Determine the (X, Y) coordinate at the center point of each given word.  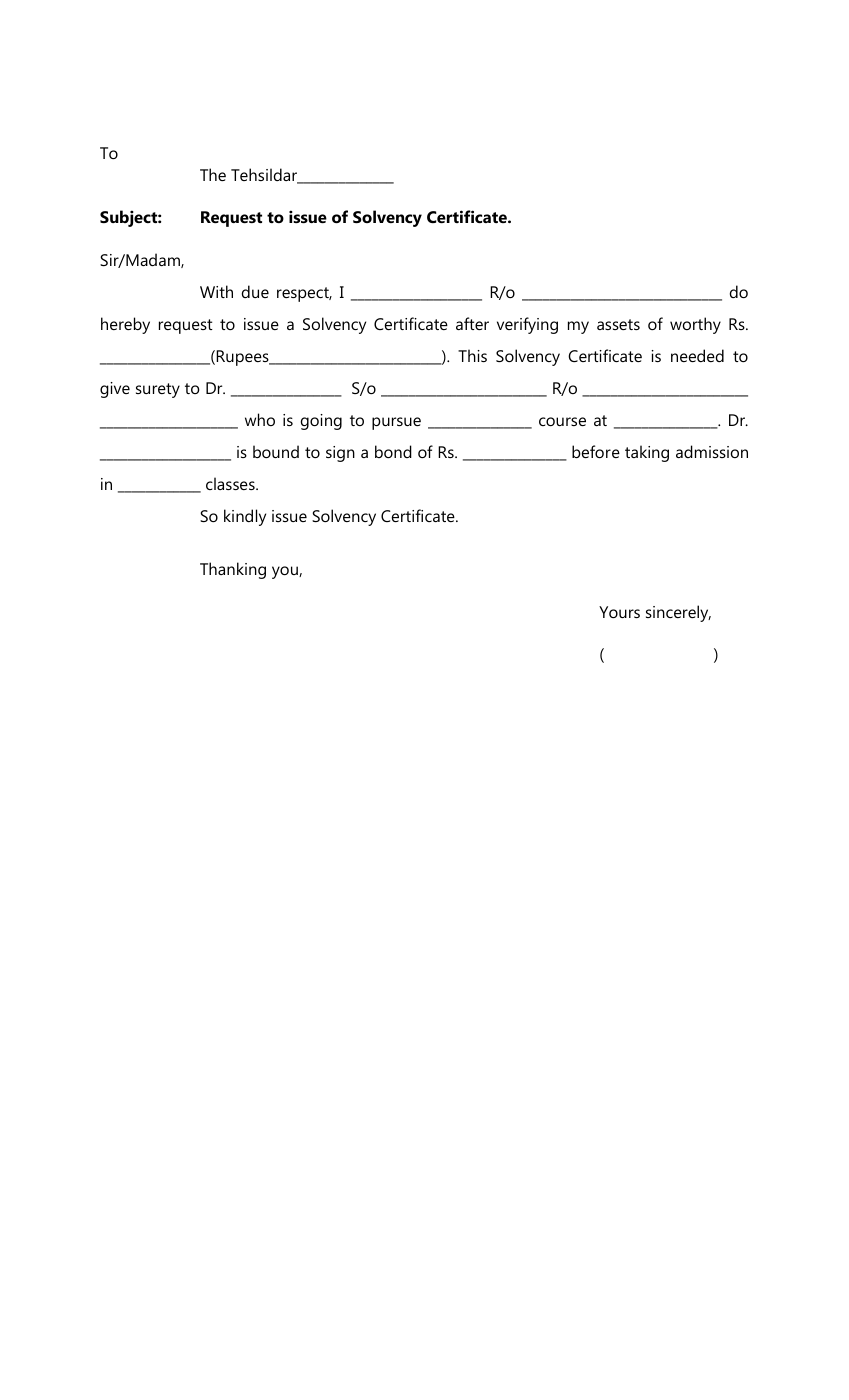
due (255, 291)
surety (158, 390)
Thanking (233, 570)
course (562, 421)
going (321, 422)
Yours (619, 612)
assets (618, 324)
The (213, 174)
